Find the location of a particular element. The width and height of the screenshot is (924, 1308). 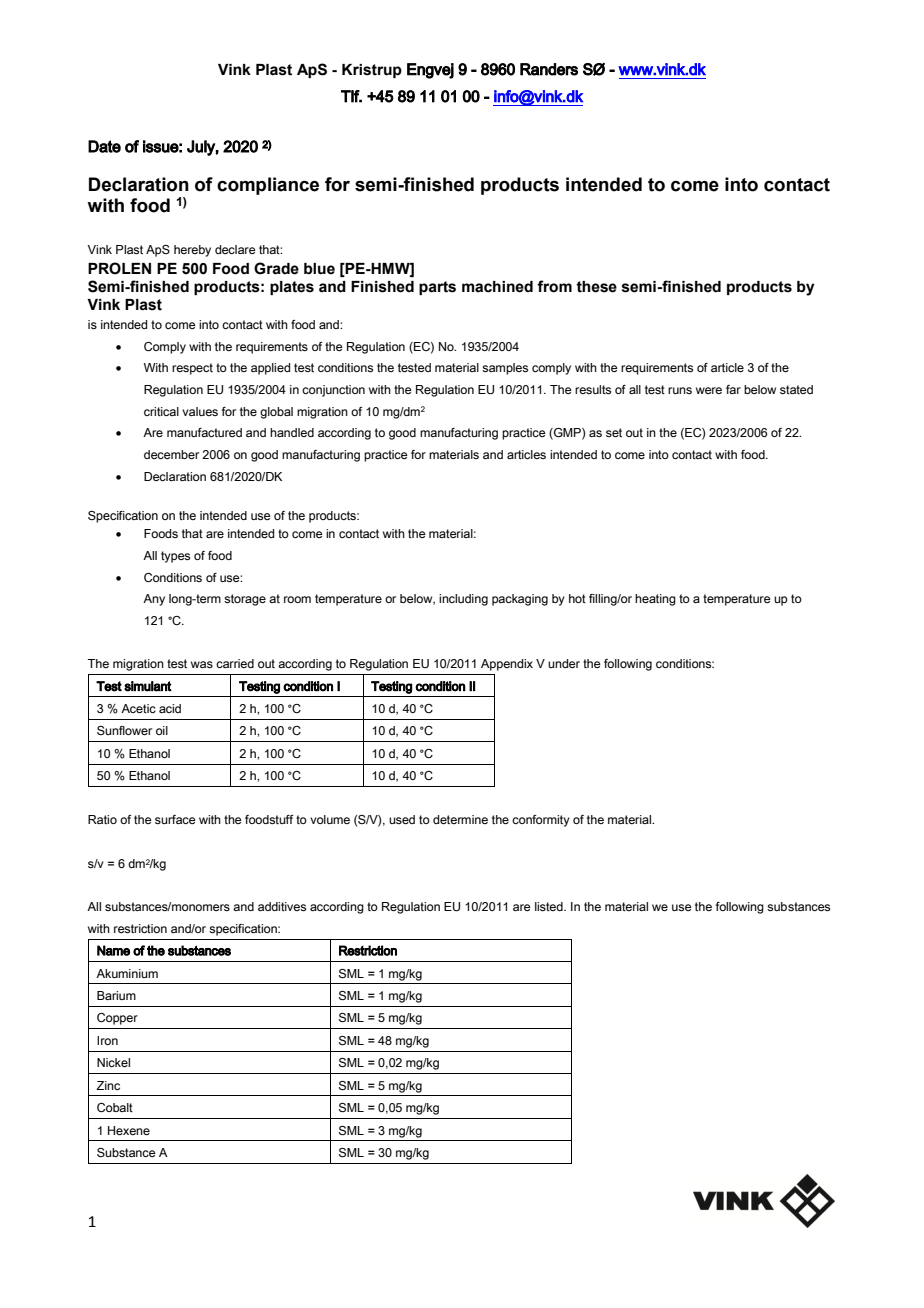

Iron is located at coordinates (107, 1040).
